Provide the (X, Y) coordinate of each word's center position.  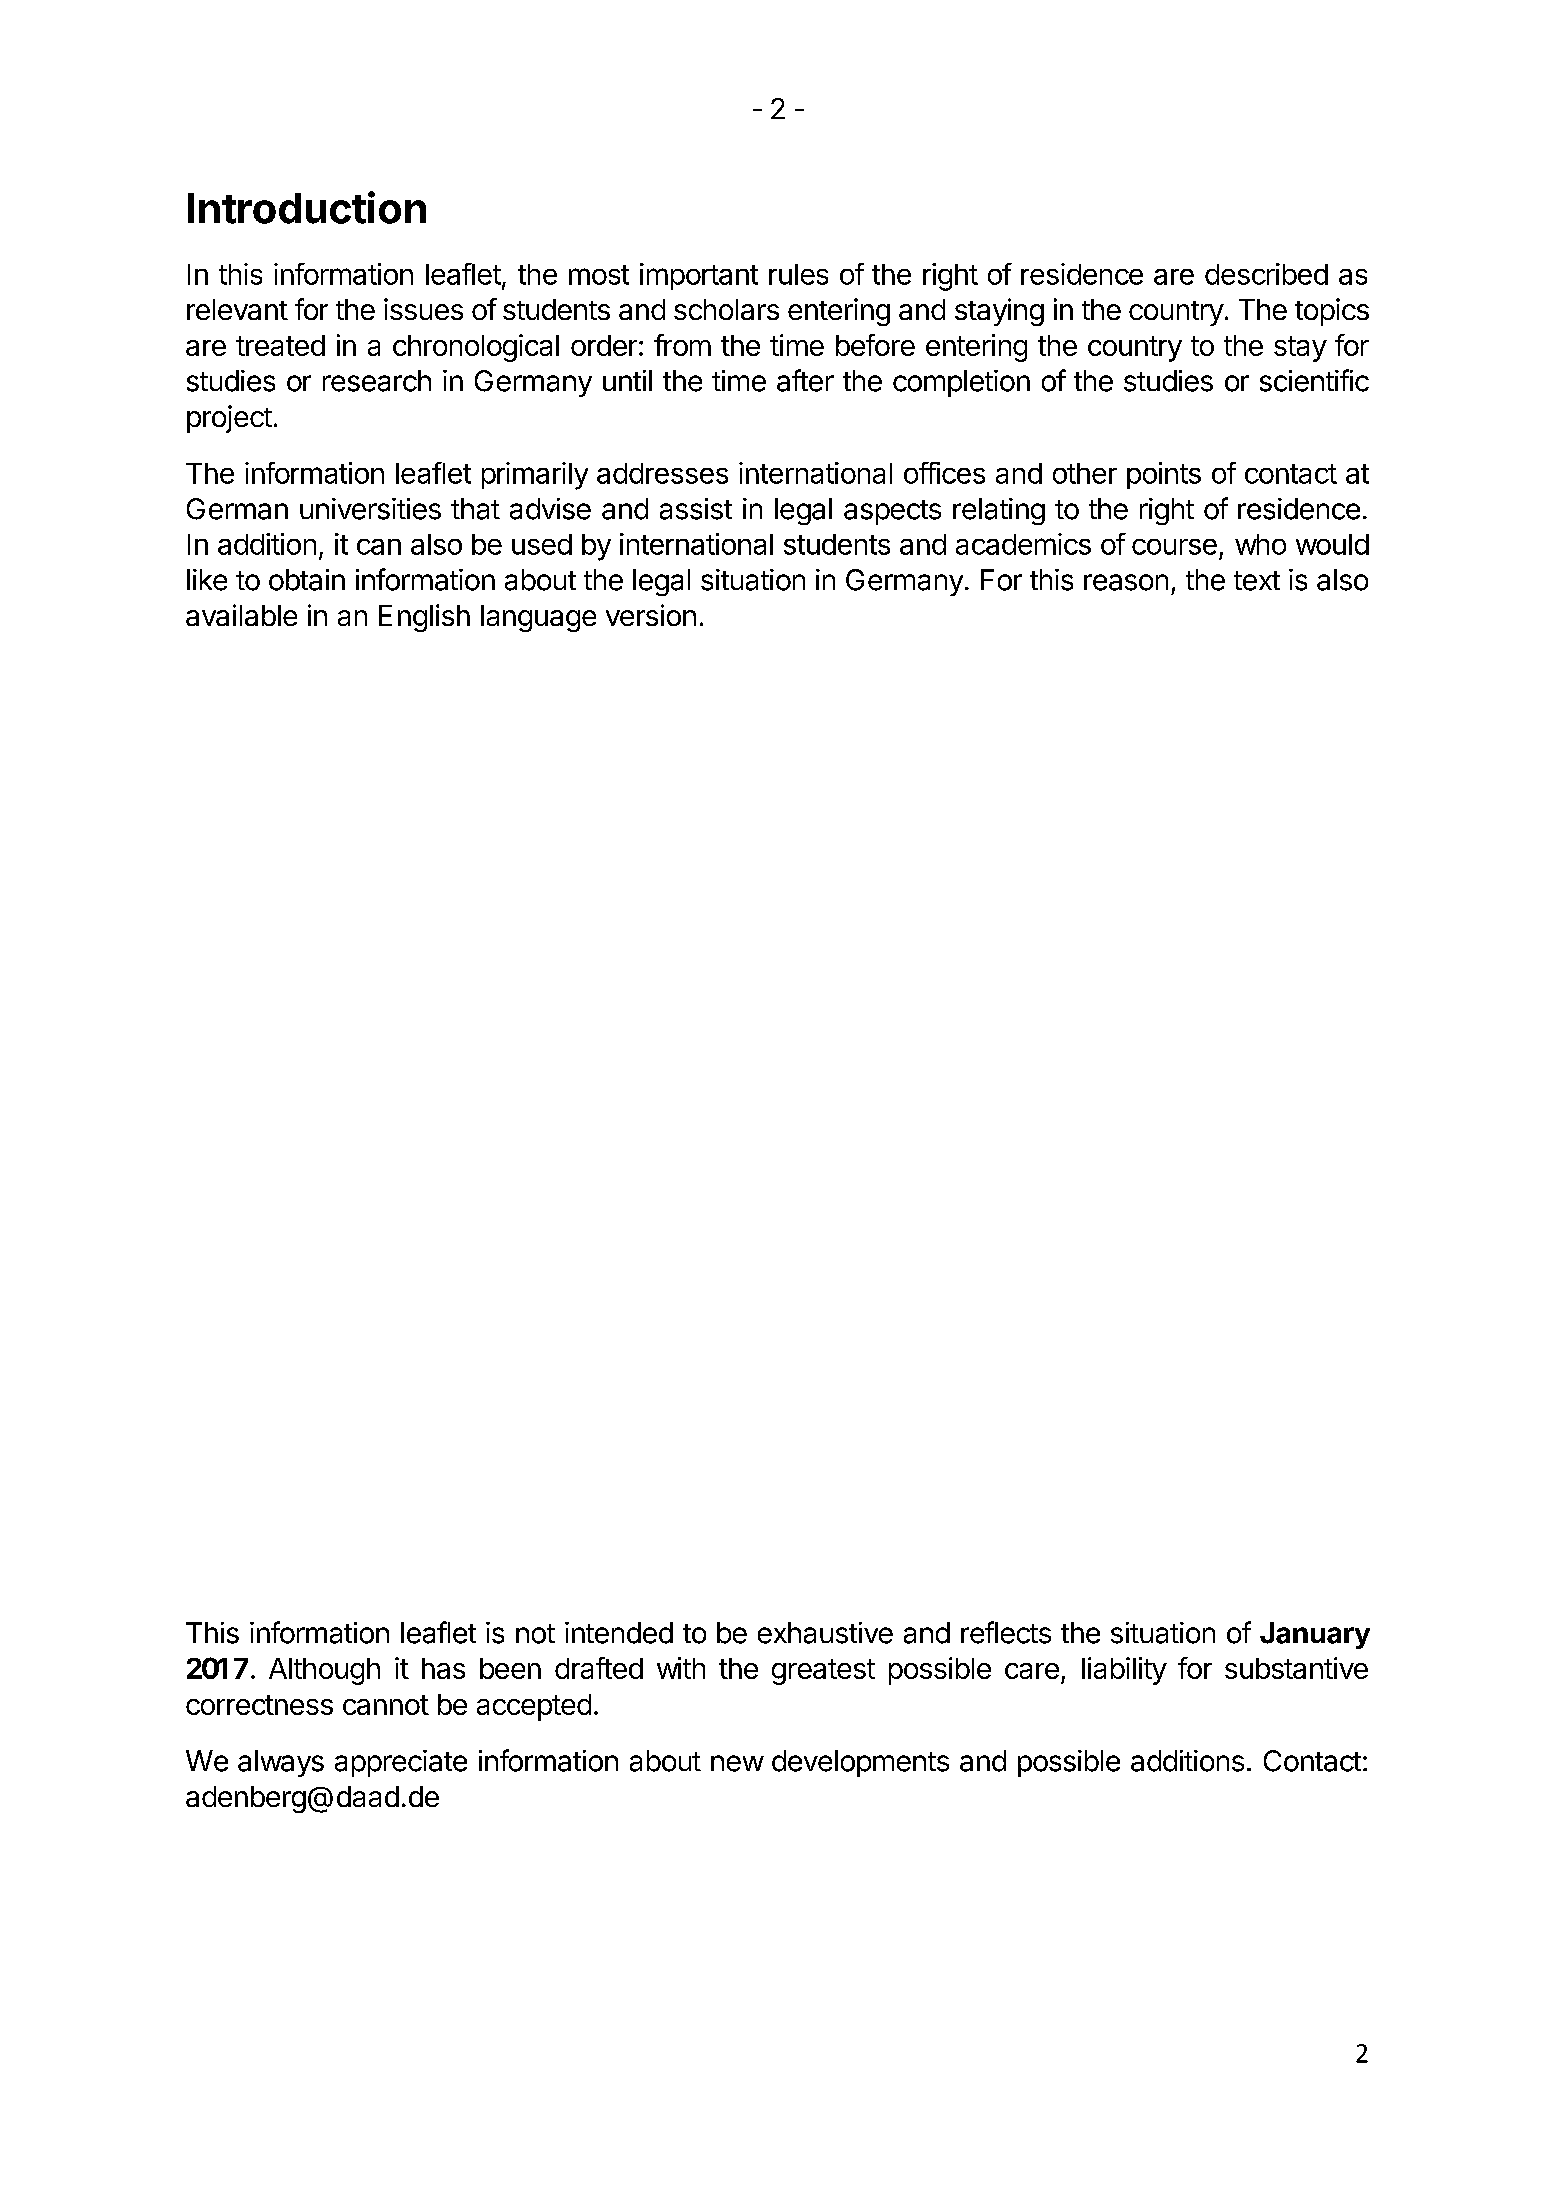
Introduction (307, 207)
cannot (386, 1705)
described (1266, 274)
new (737, 1763)
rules (798, 274)
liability (1124, 1671)
